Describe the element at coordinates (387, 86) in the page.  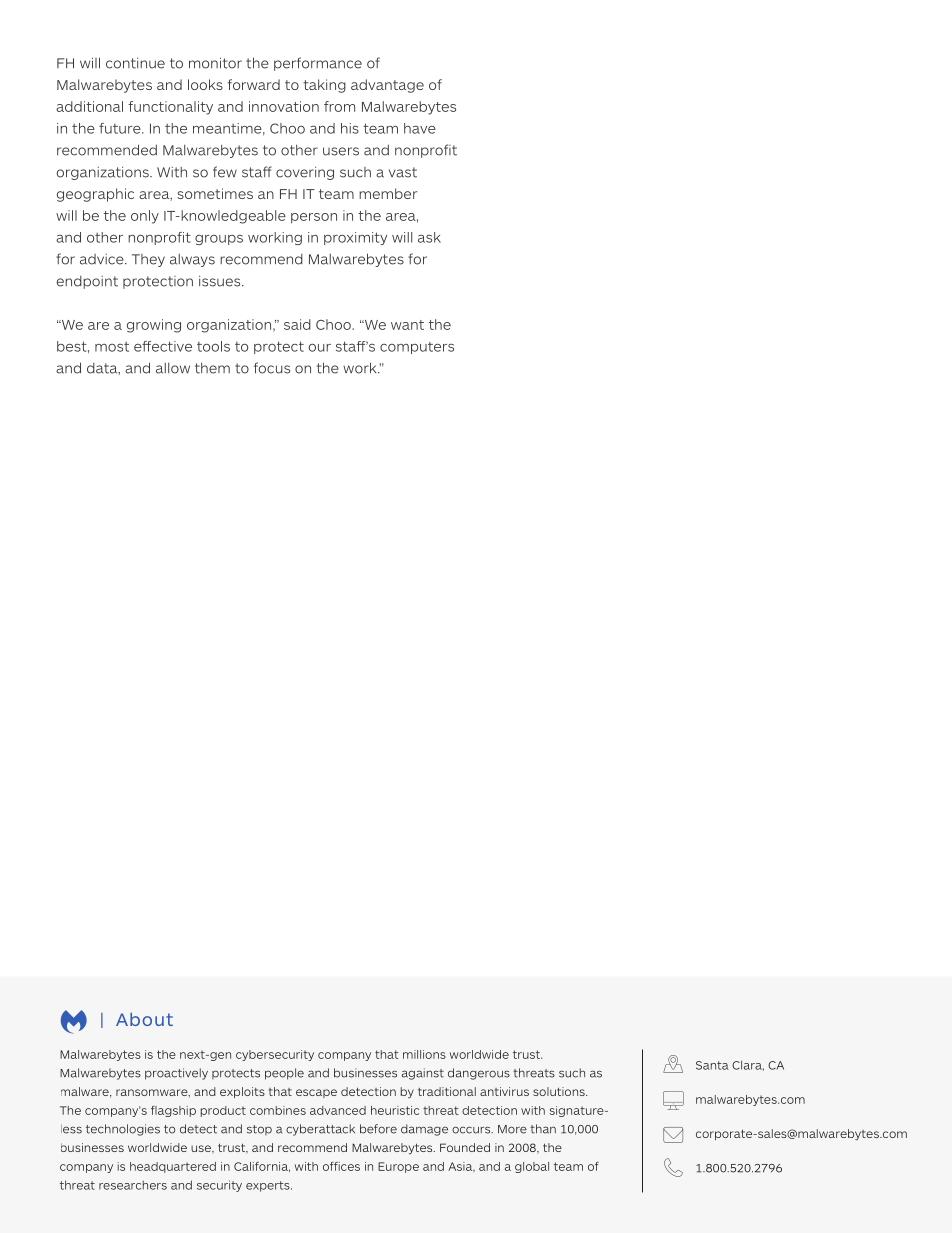
I see `advantage` at that location.
